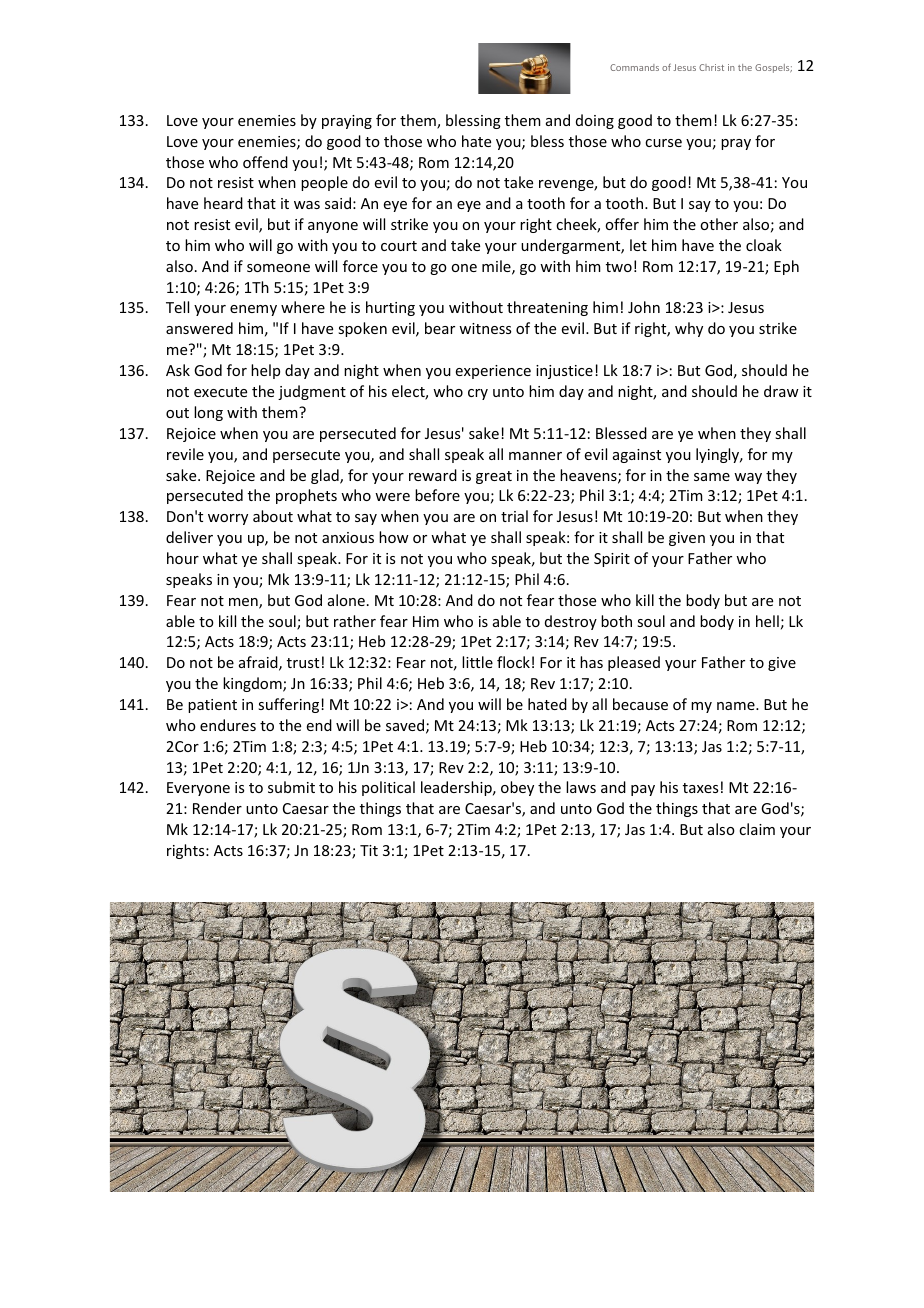  What do you see at coordinates (517, 788) in the screenshot?
I see `obey` at bounding box center [517, 788].
